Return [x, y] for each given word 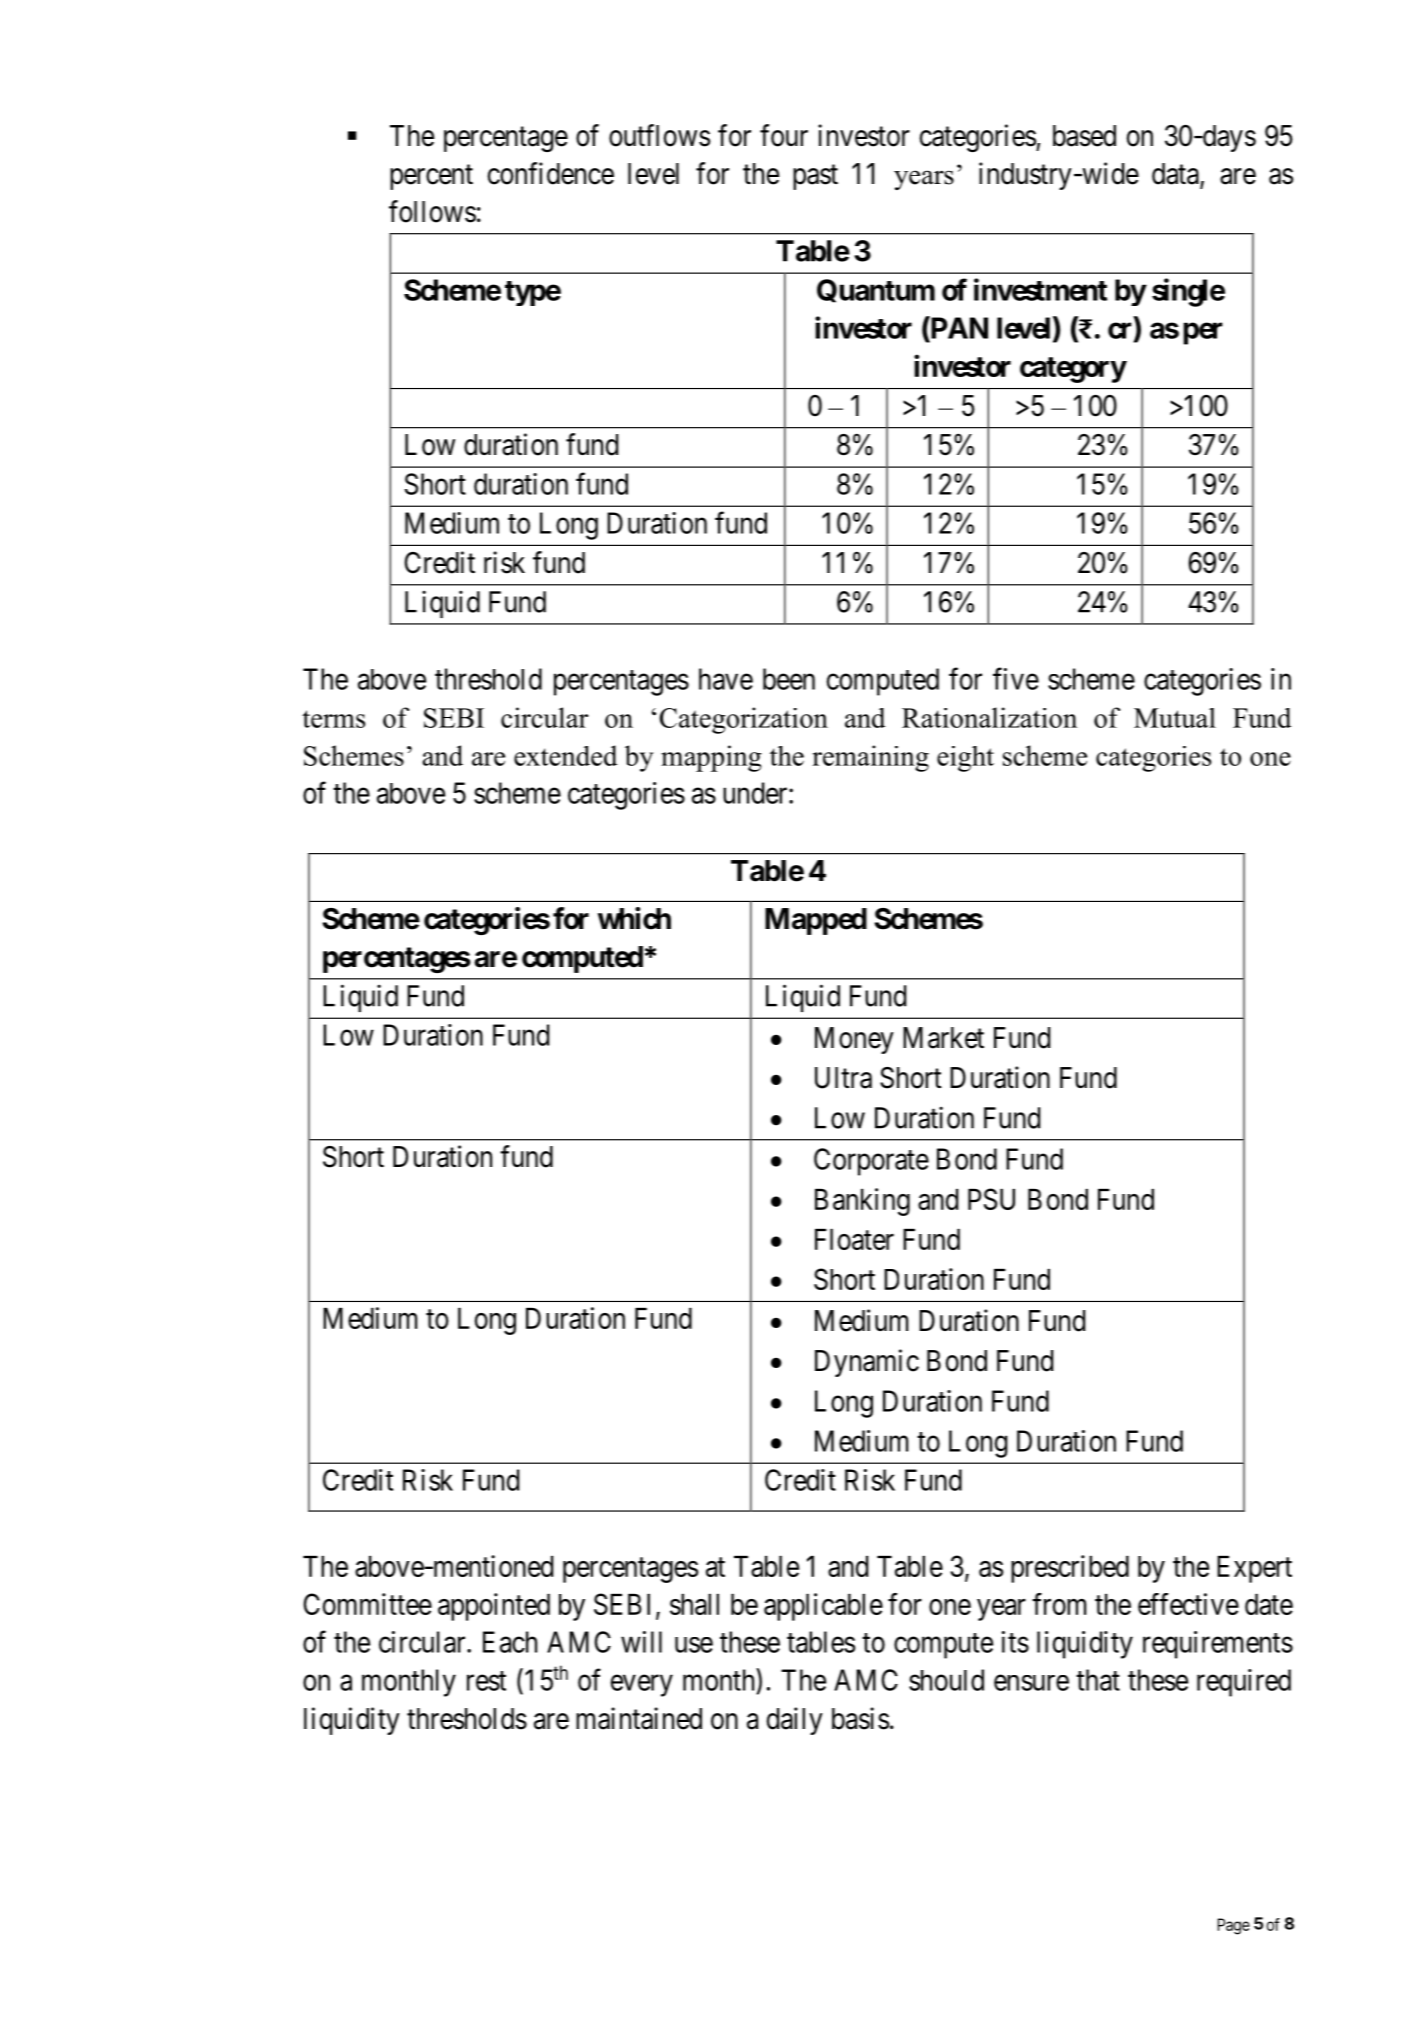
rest [486, 1681]
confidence [551, 173]
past [815, 177]
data [1176, 175]
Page [1233, 1926]
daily [795, 1721]
